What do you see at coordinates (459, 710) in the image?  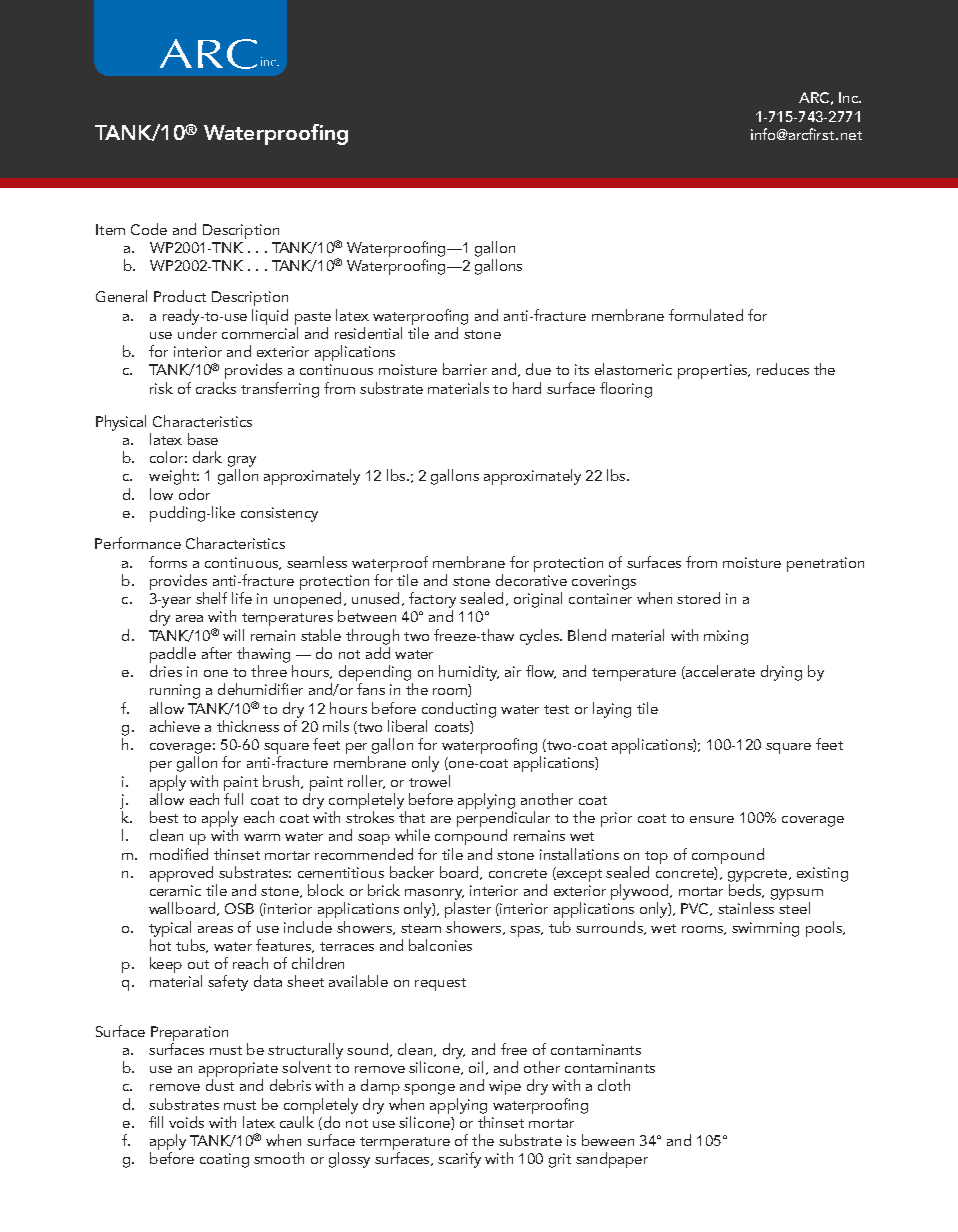 I see `conducting` at bounding box center [459, 710].
